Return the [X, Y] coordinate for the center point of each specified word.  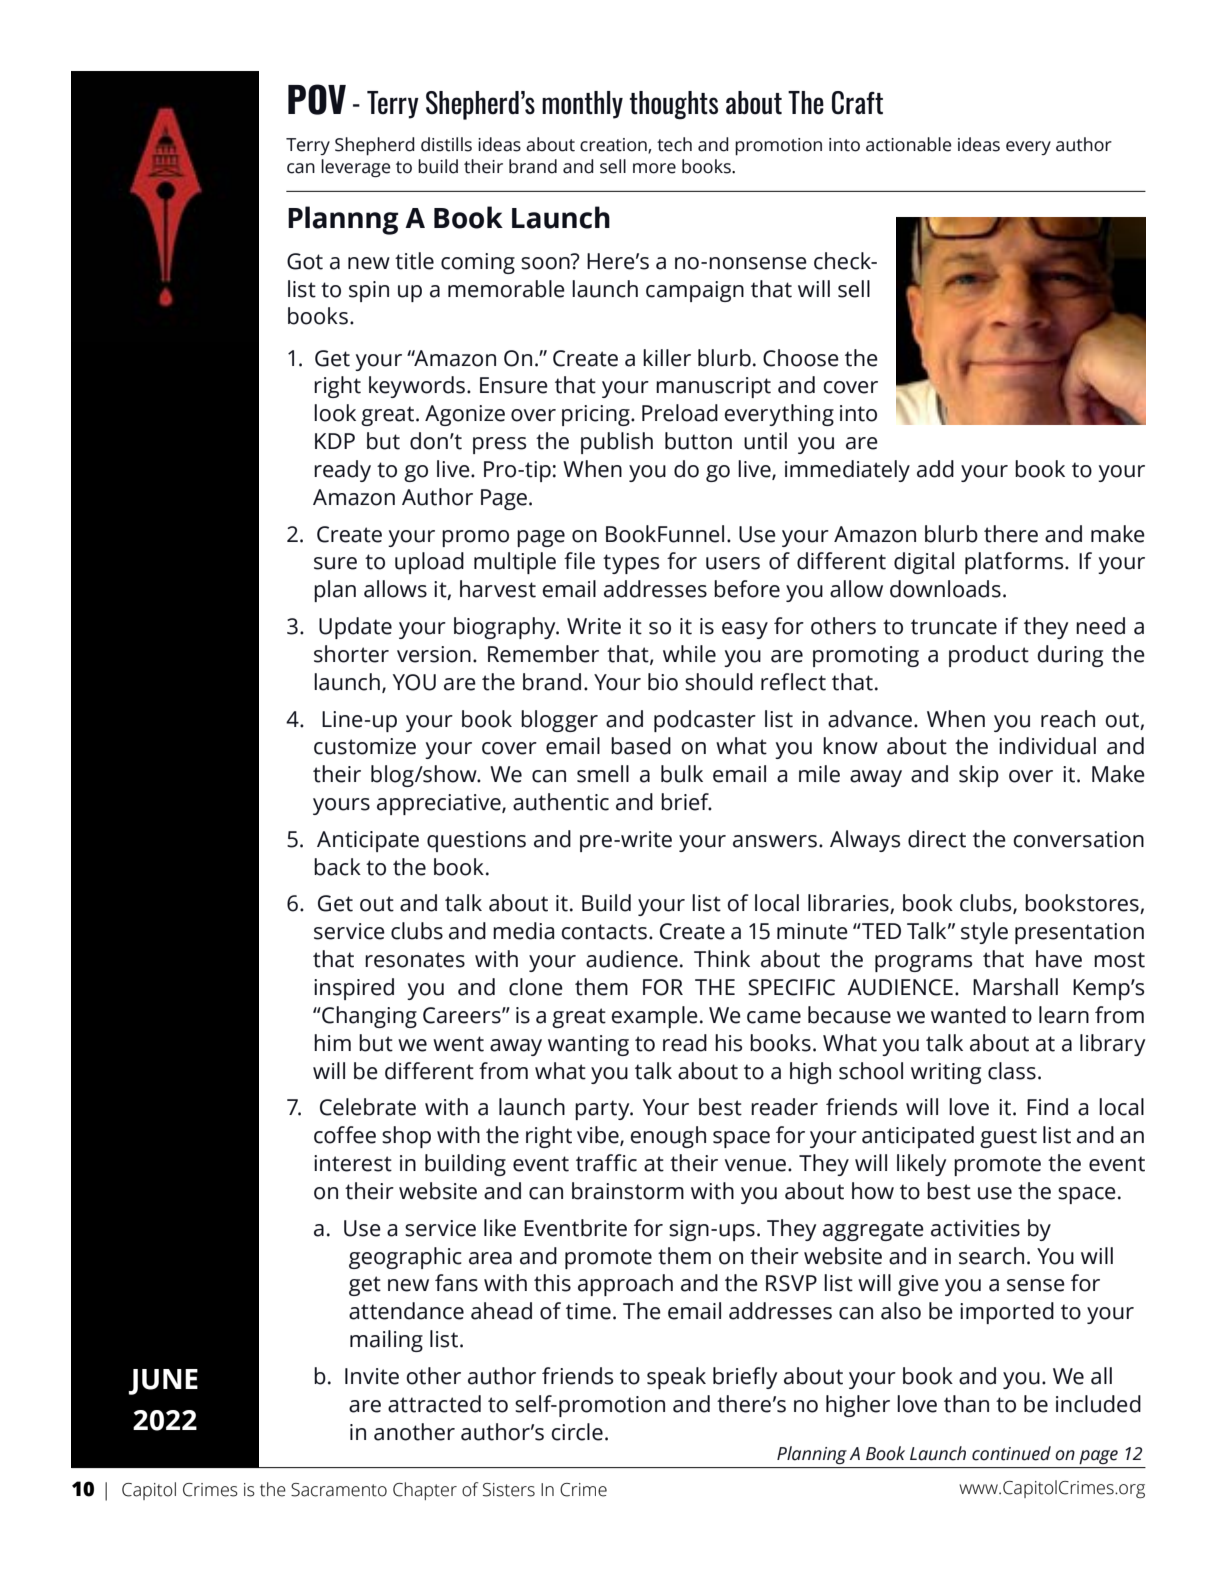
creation [614, 146]
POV [317, 99]
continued [1011, 1453]
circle [577, 1432]
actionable [909, 144]
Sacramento [339, 1490]
